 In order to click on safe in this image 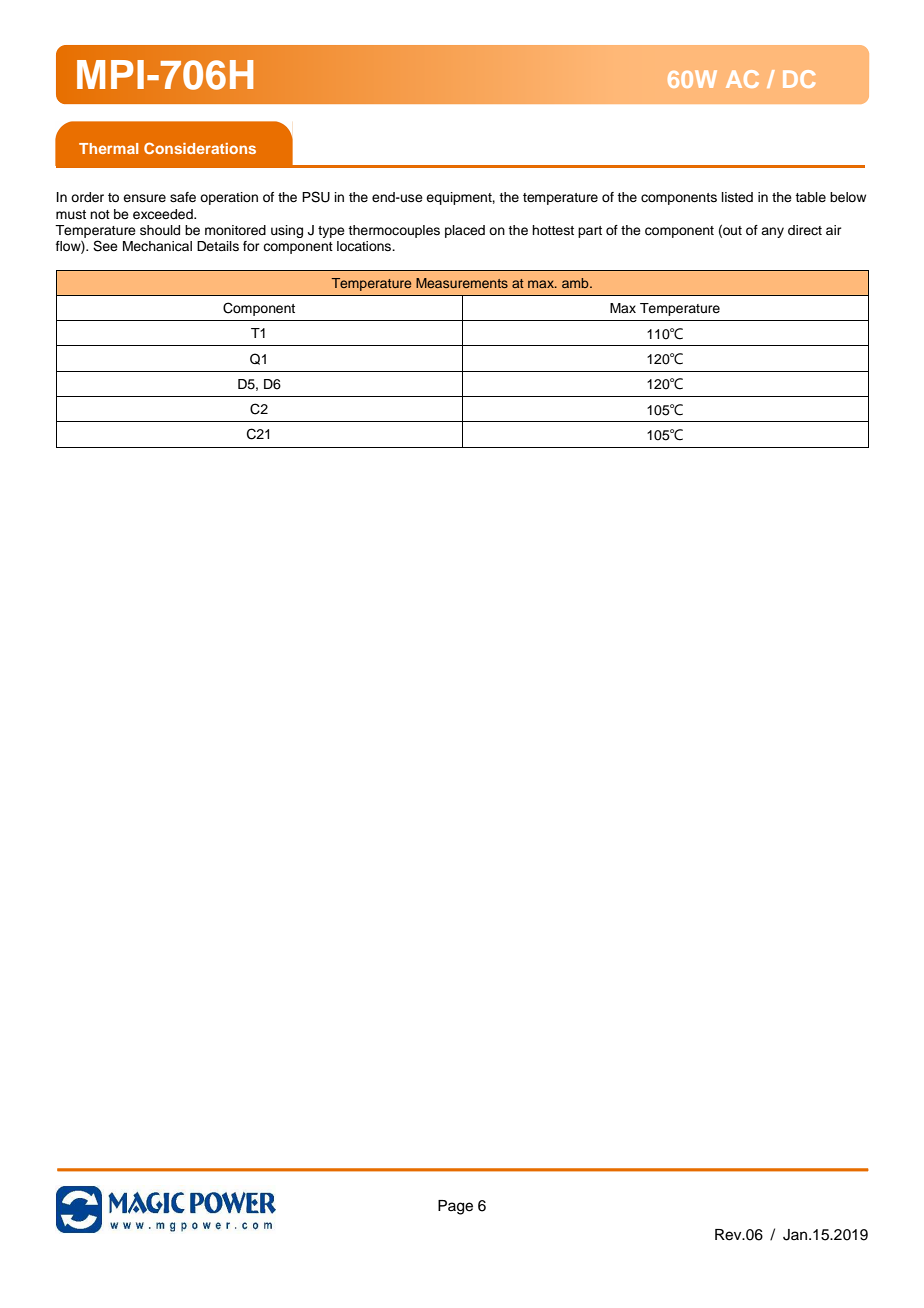, I will do `click(183, 197)`.
